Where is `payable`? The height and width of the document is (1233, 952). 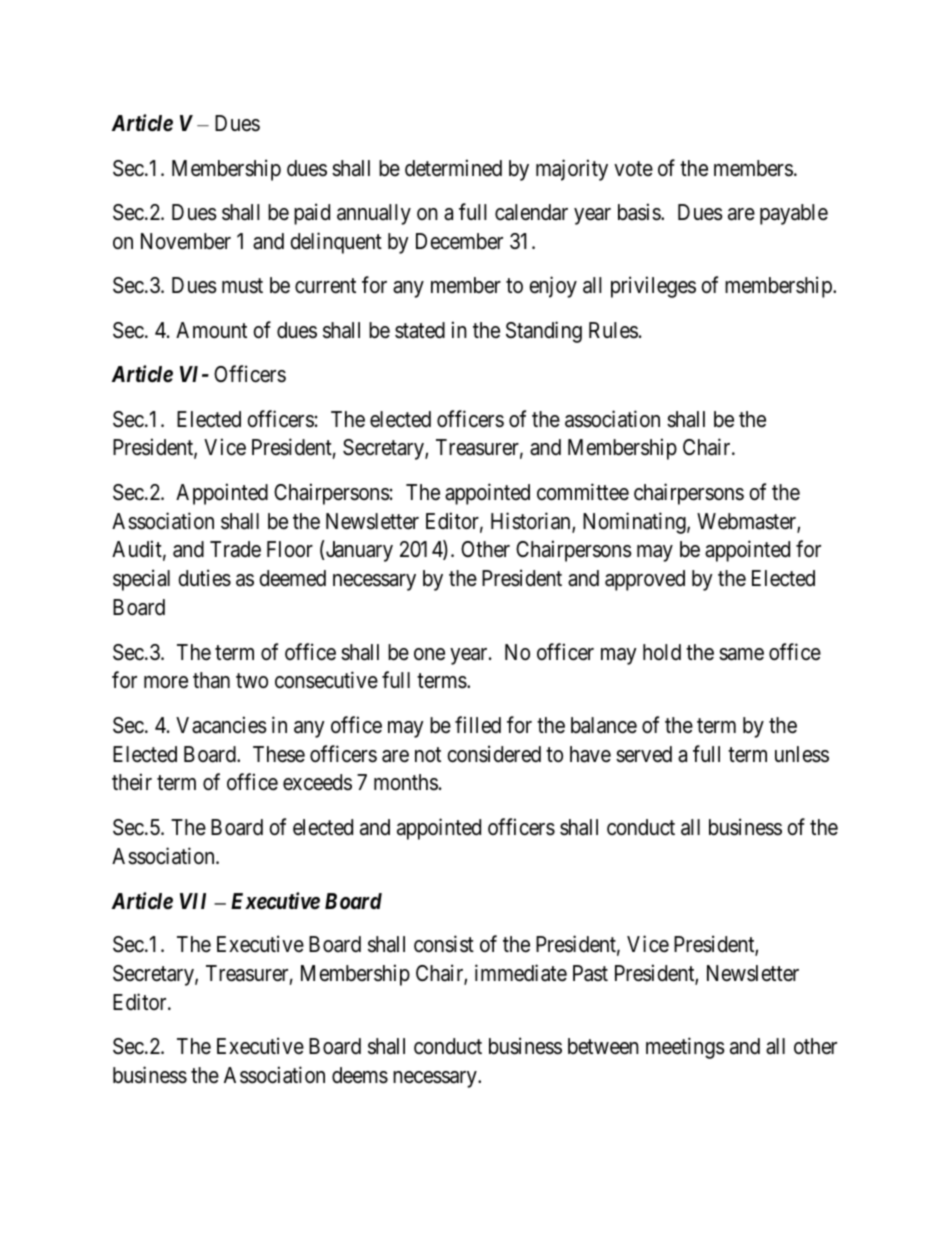
payable is located at coordinates (794, 214).
